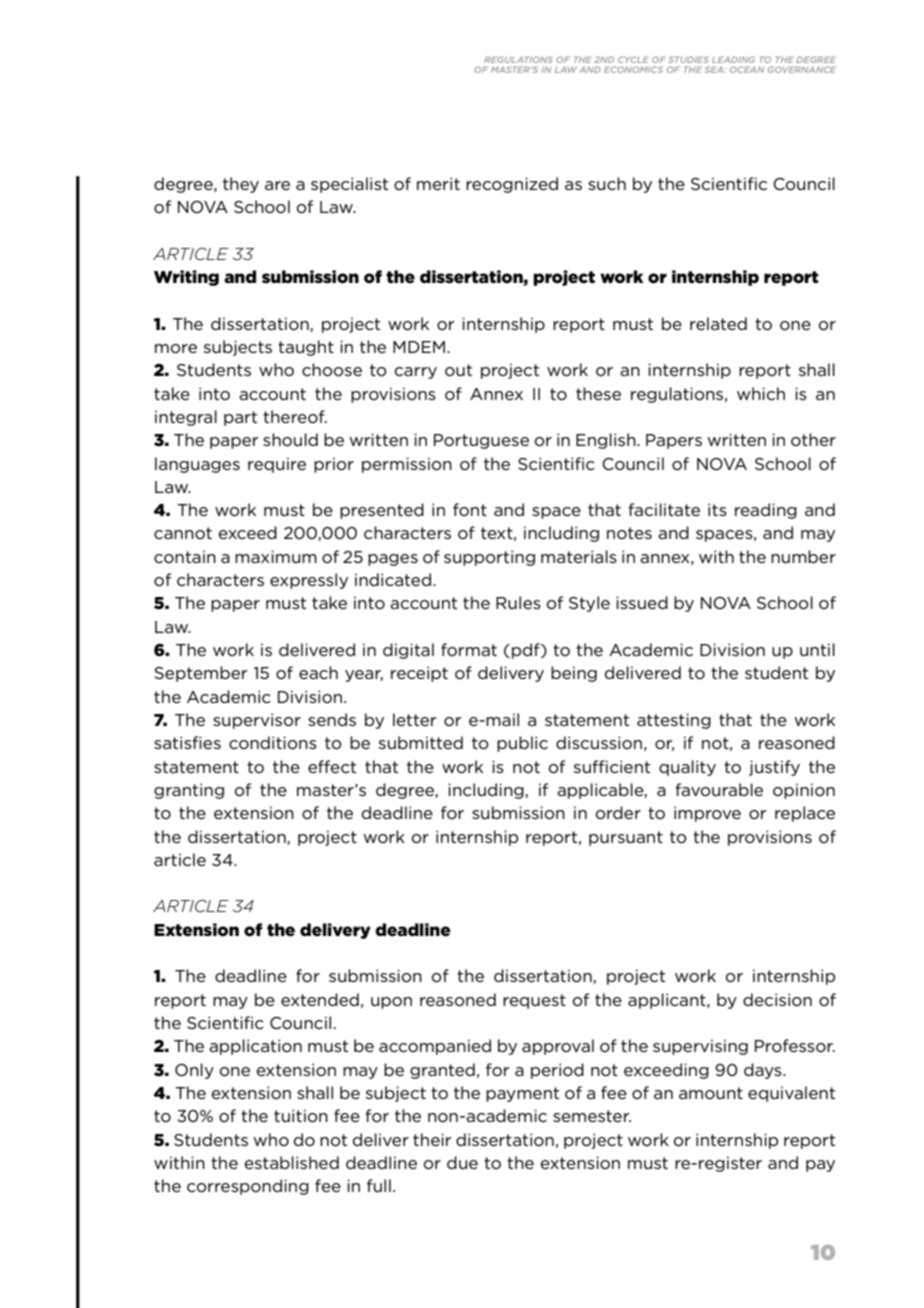  What do you see at coordinates (512, 185) in the image?
I see `recognized` at bounding box center [512, 185].
